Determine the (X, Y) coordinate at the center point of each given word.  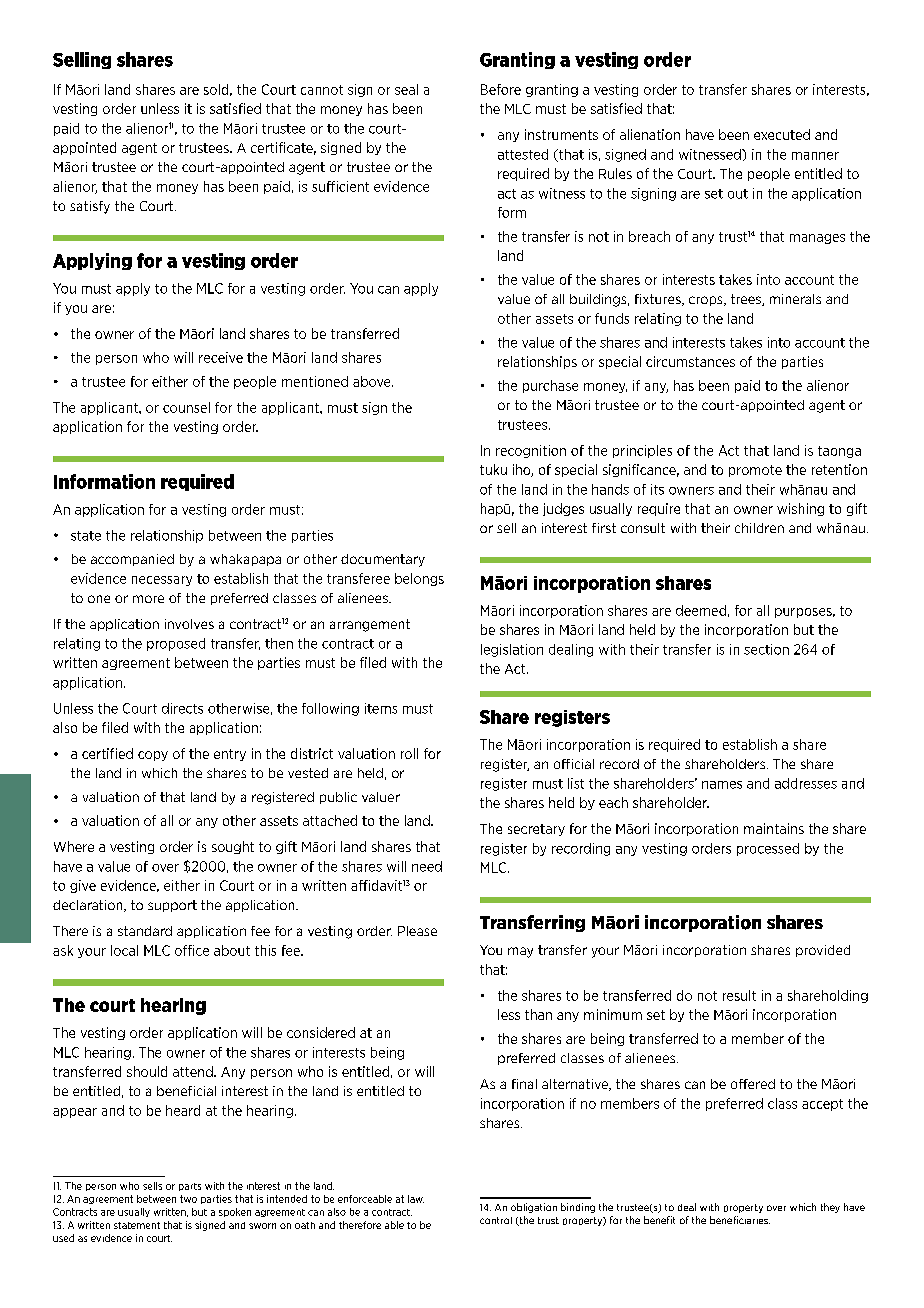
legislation (512, 650)
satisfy (90, 207)
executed (782, 134)
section (766, 649)
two (188, 1199)
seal (406, 89)
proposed (176, 644)
